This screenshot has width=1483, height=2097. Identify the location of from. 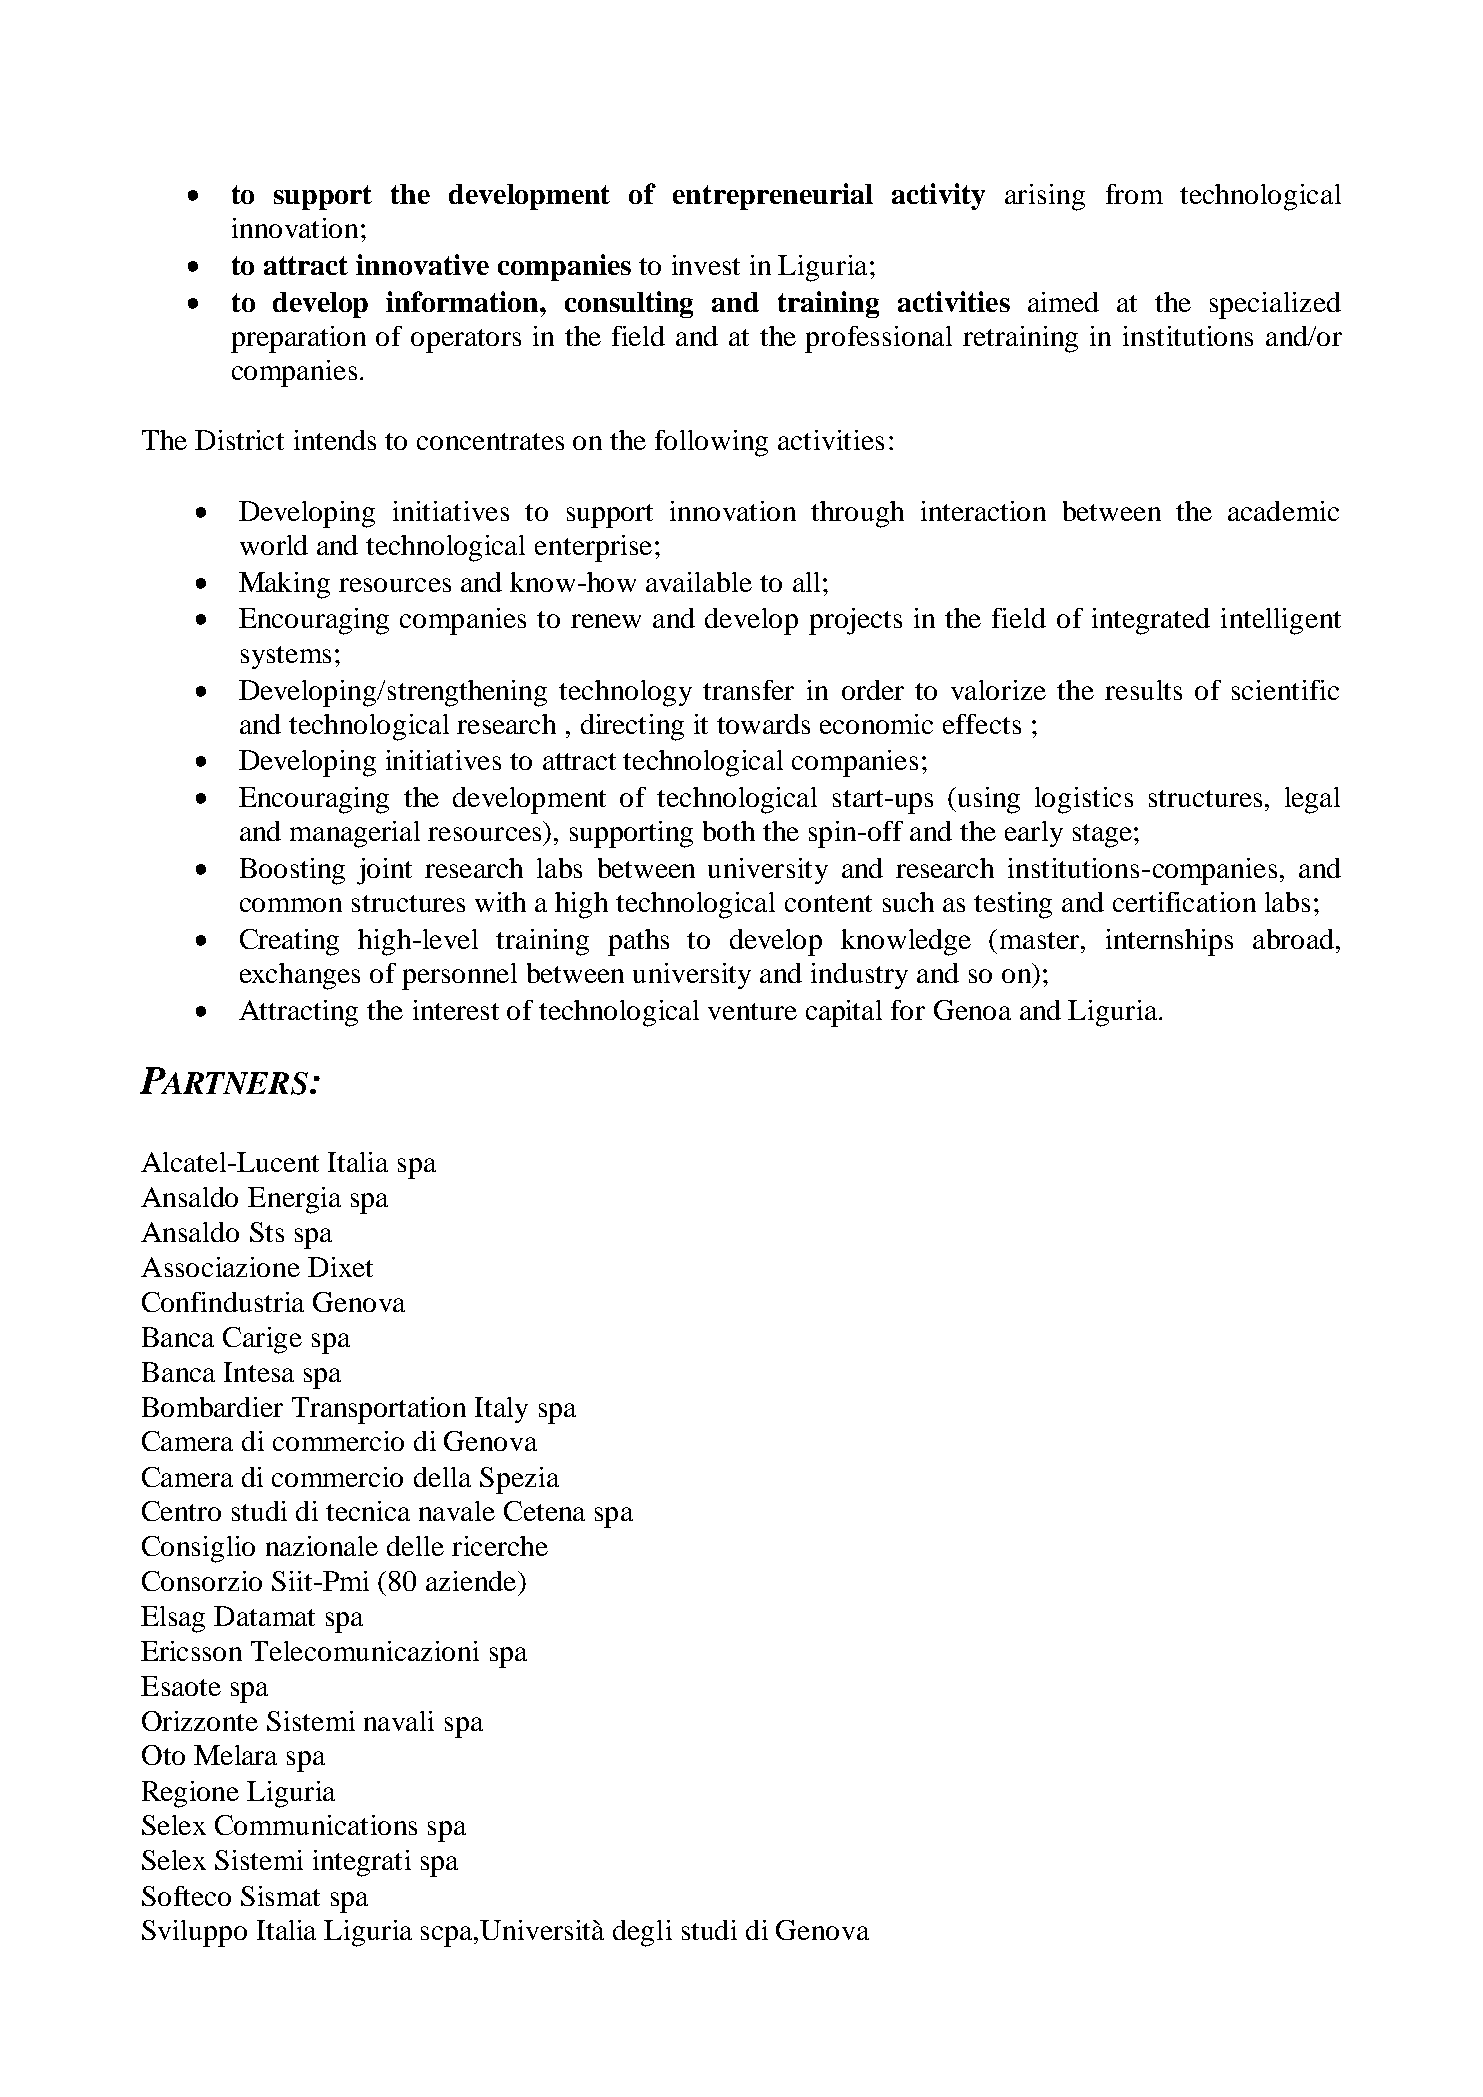
(1134, 194).
